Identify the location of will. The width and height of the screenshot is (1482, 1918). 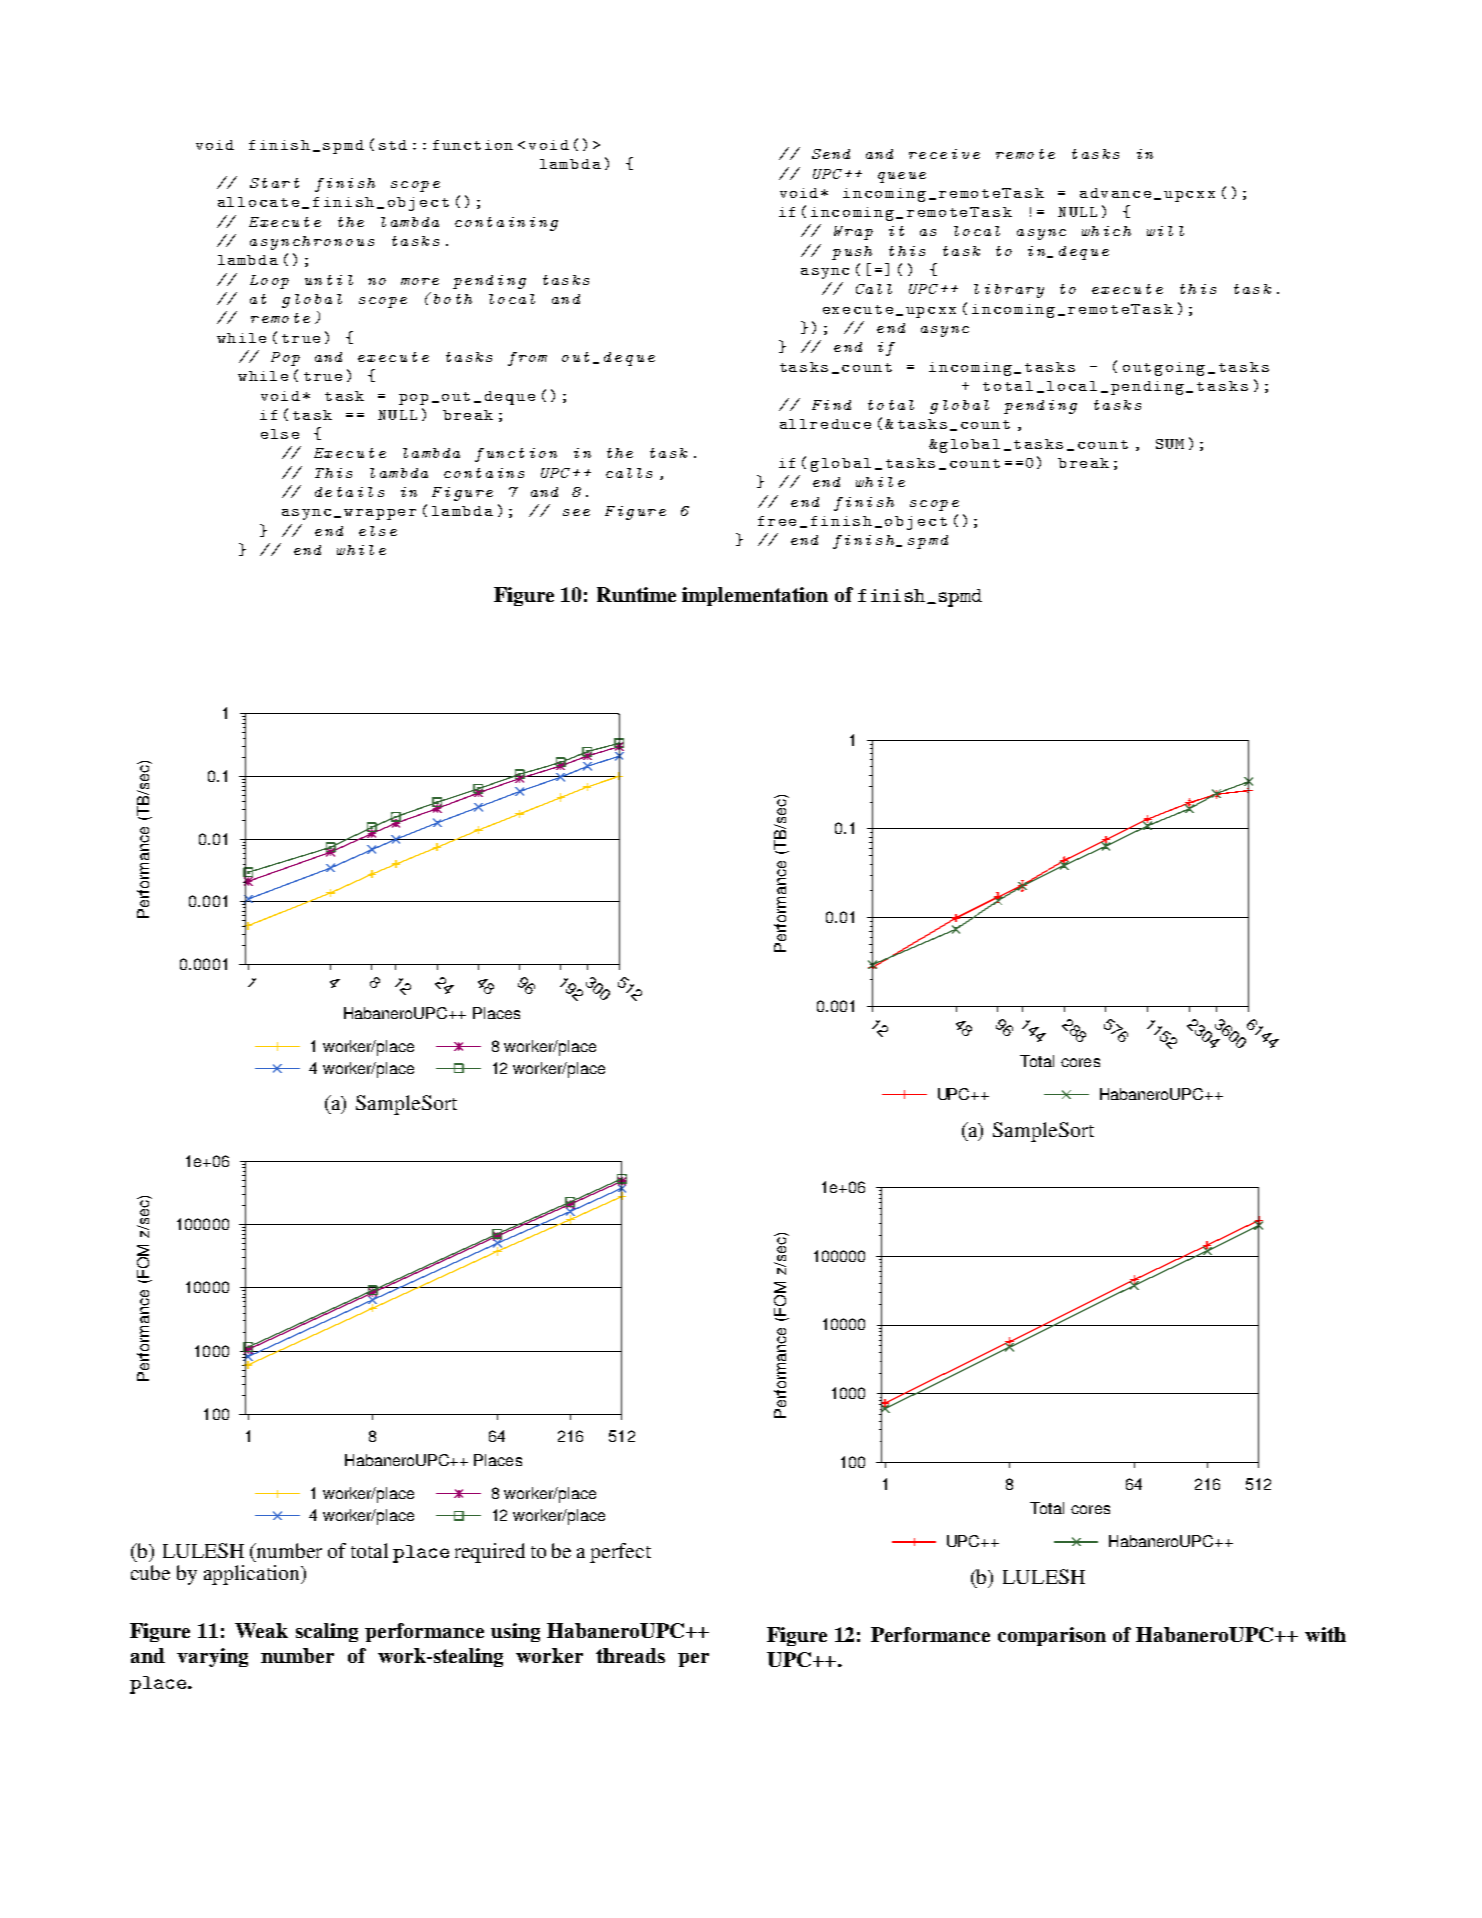
(1165, 231).
